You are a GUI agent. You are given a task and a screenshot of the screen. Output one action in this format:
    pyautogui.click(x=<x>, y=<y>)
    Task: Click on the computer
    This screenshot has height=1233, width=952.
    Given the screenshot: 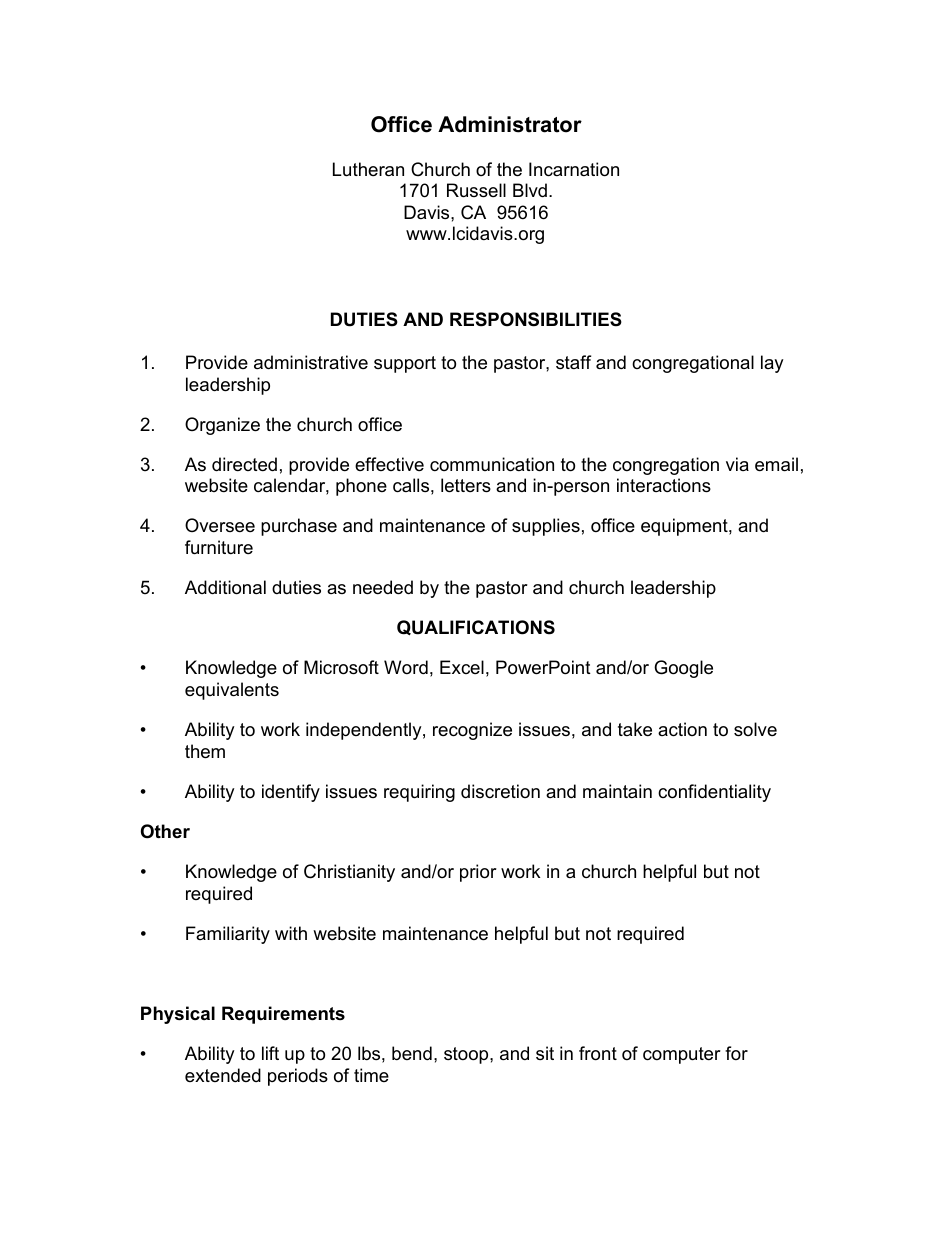 What is the action you would take?
    pyautogui.click(x=682, y=1055)
